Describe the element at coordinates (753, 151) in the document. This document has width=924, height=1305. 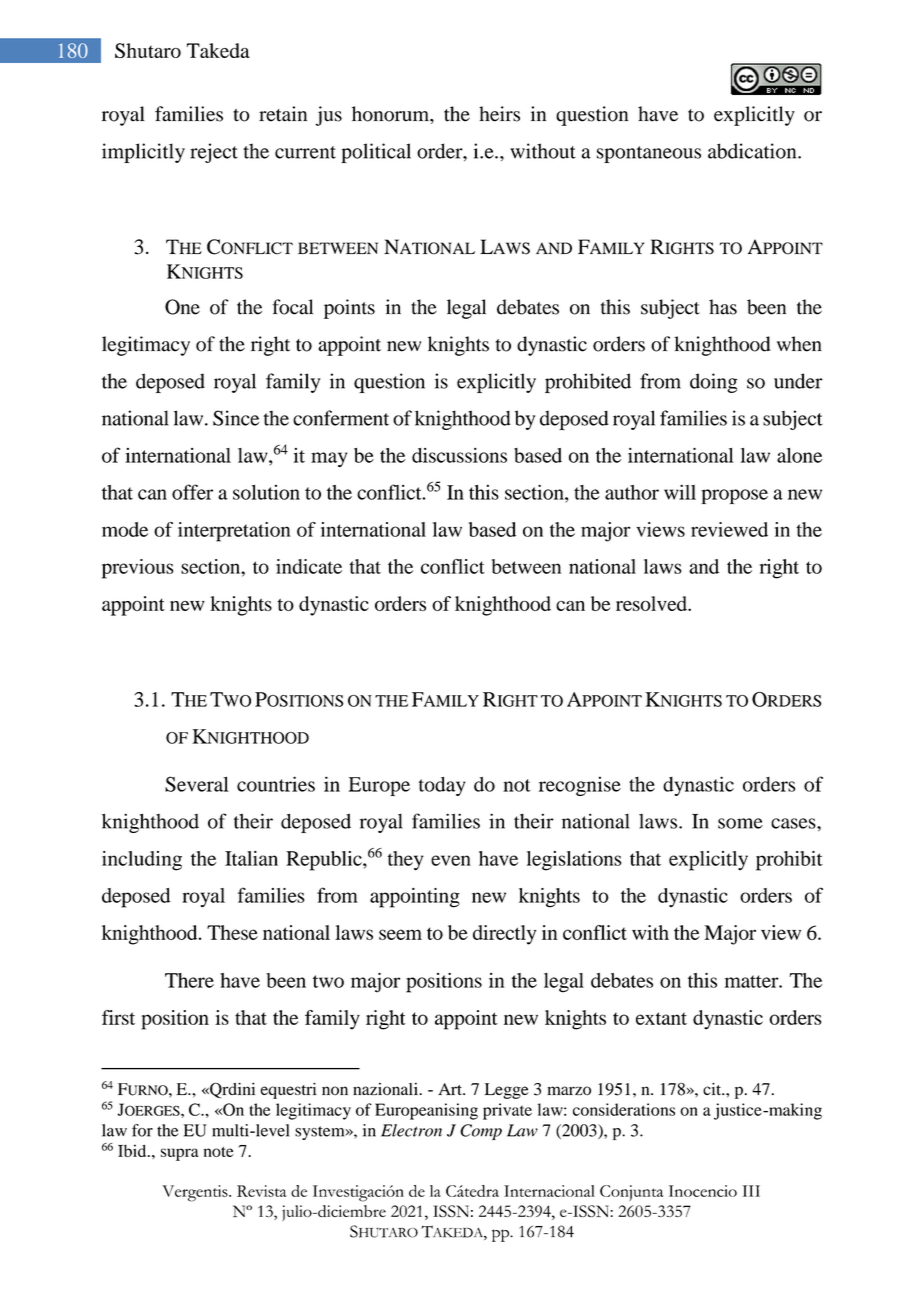
I see `abdication` at that location.
